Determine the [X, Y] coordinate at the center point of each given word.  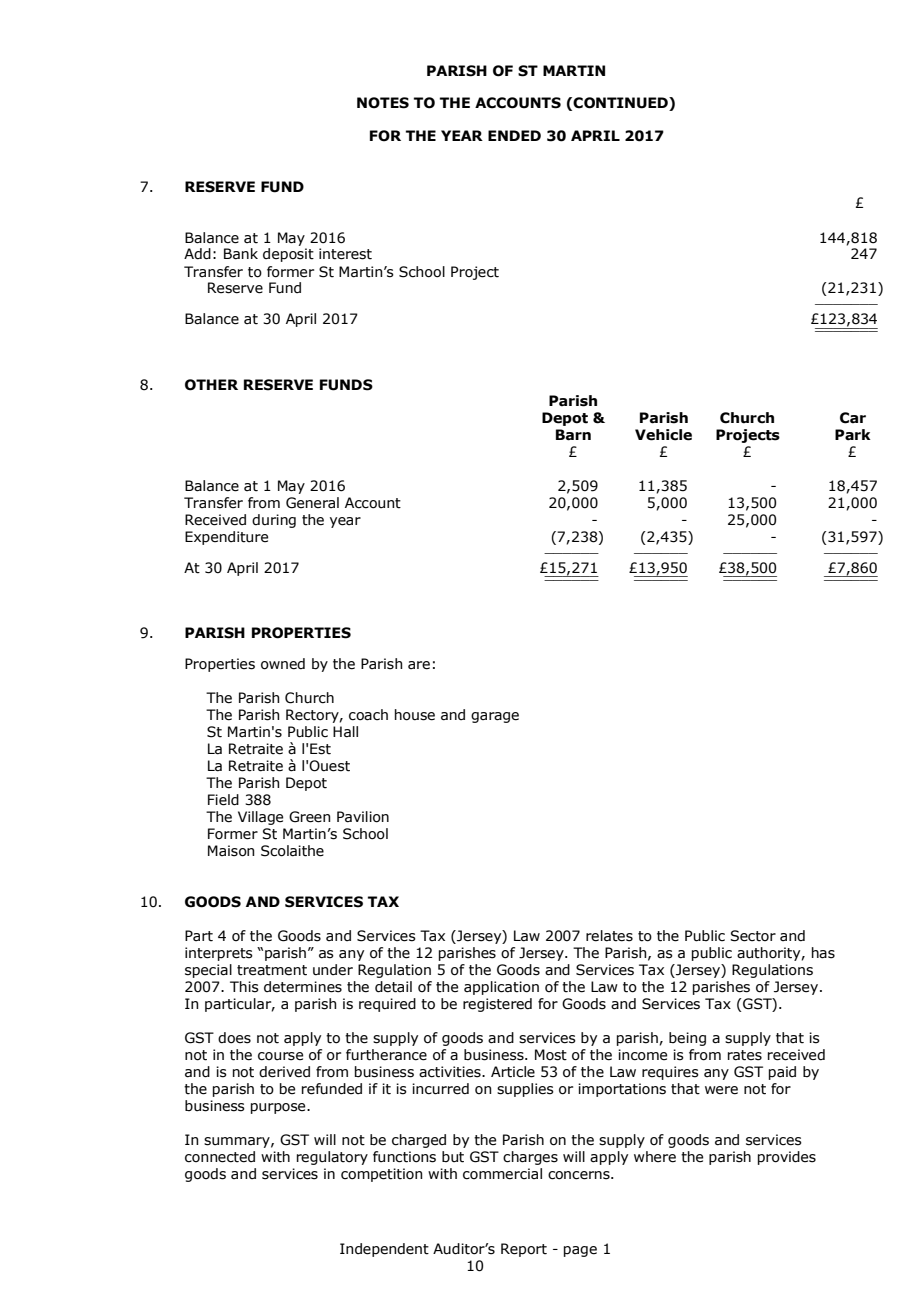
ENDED [514, 135]
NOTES [383, 103]
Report [524, 1250]
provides [787, 1158]
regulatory [332, 1158]
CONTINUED [621, 104]
